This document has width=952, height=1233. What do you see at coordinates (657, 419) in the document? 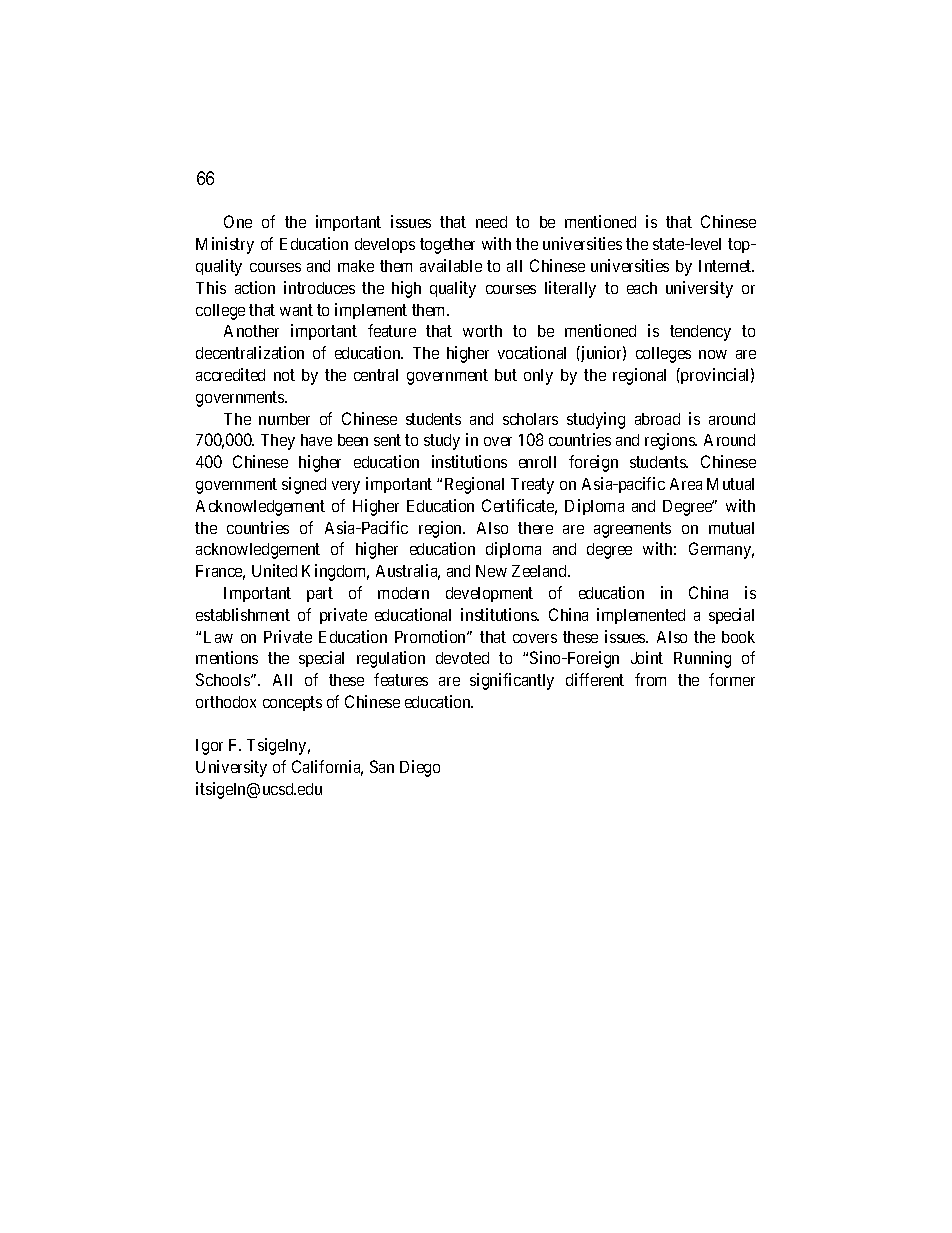
I see `abroad` at bounding box center [657, 419].
